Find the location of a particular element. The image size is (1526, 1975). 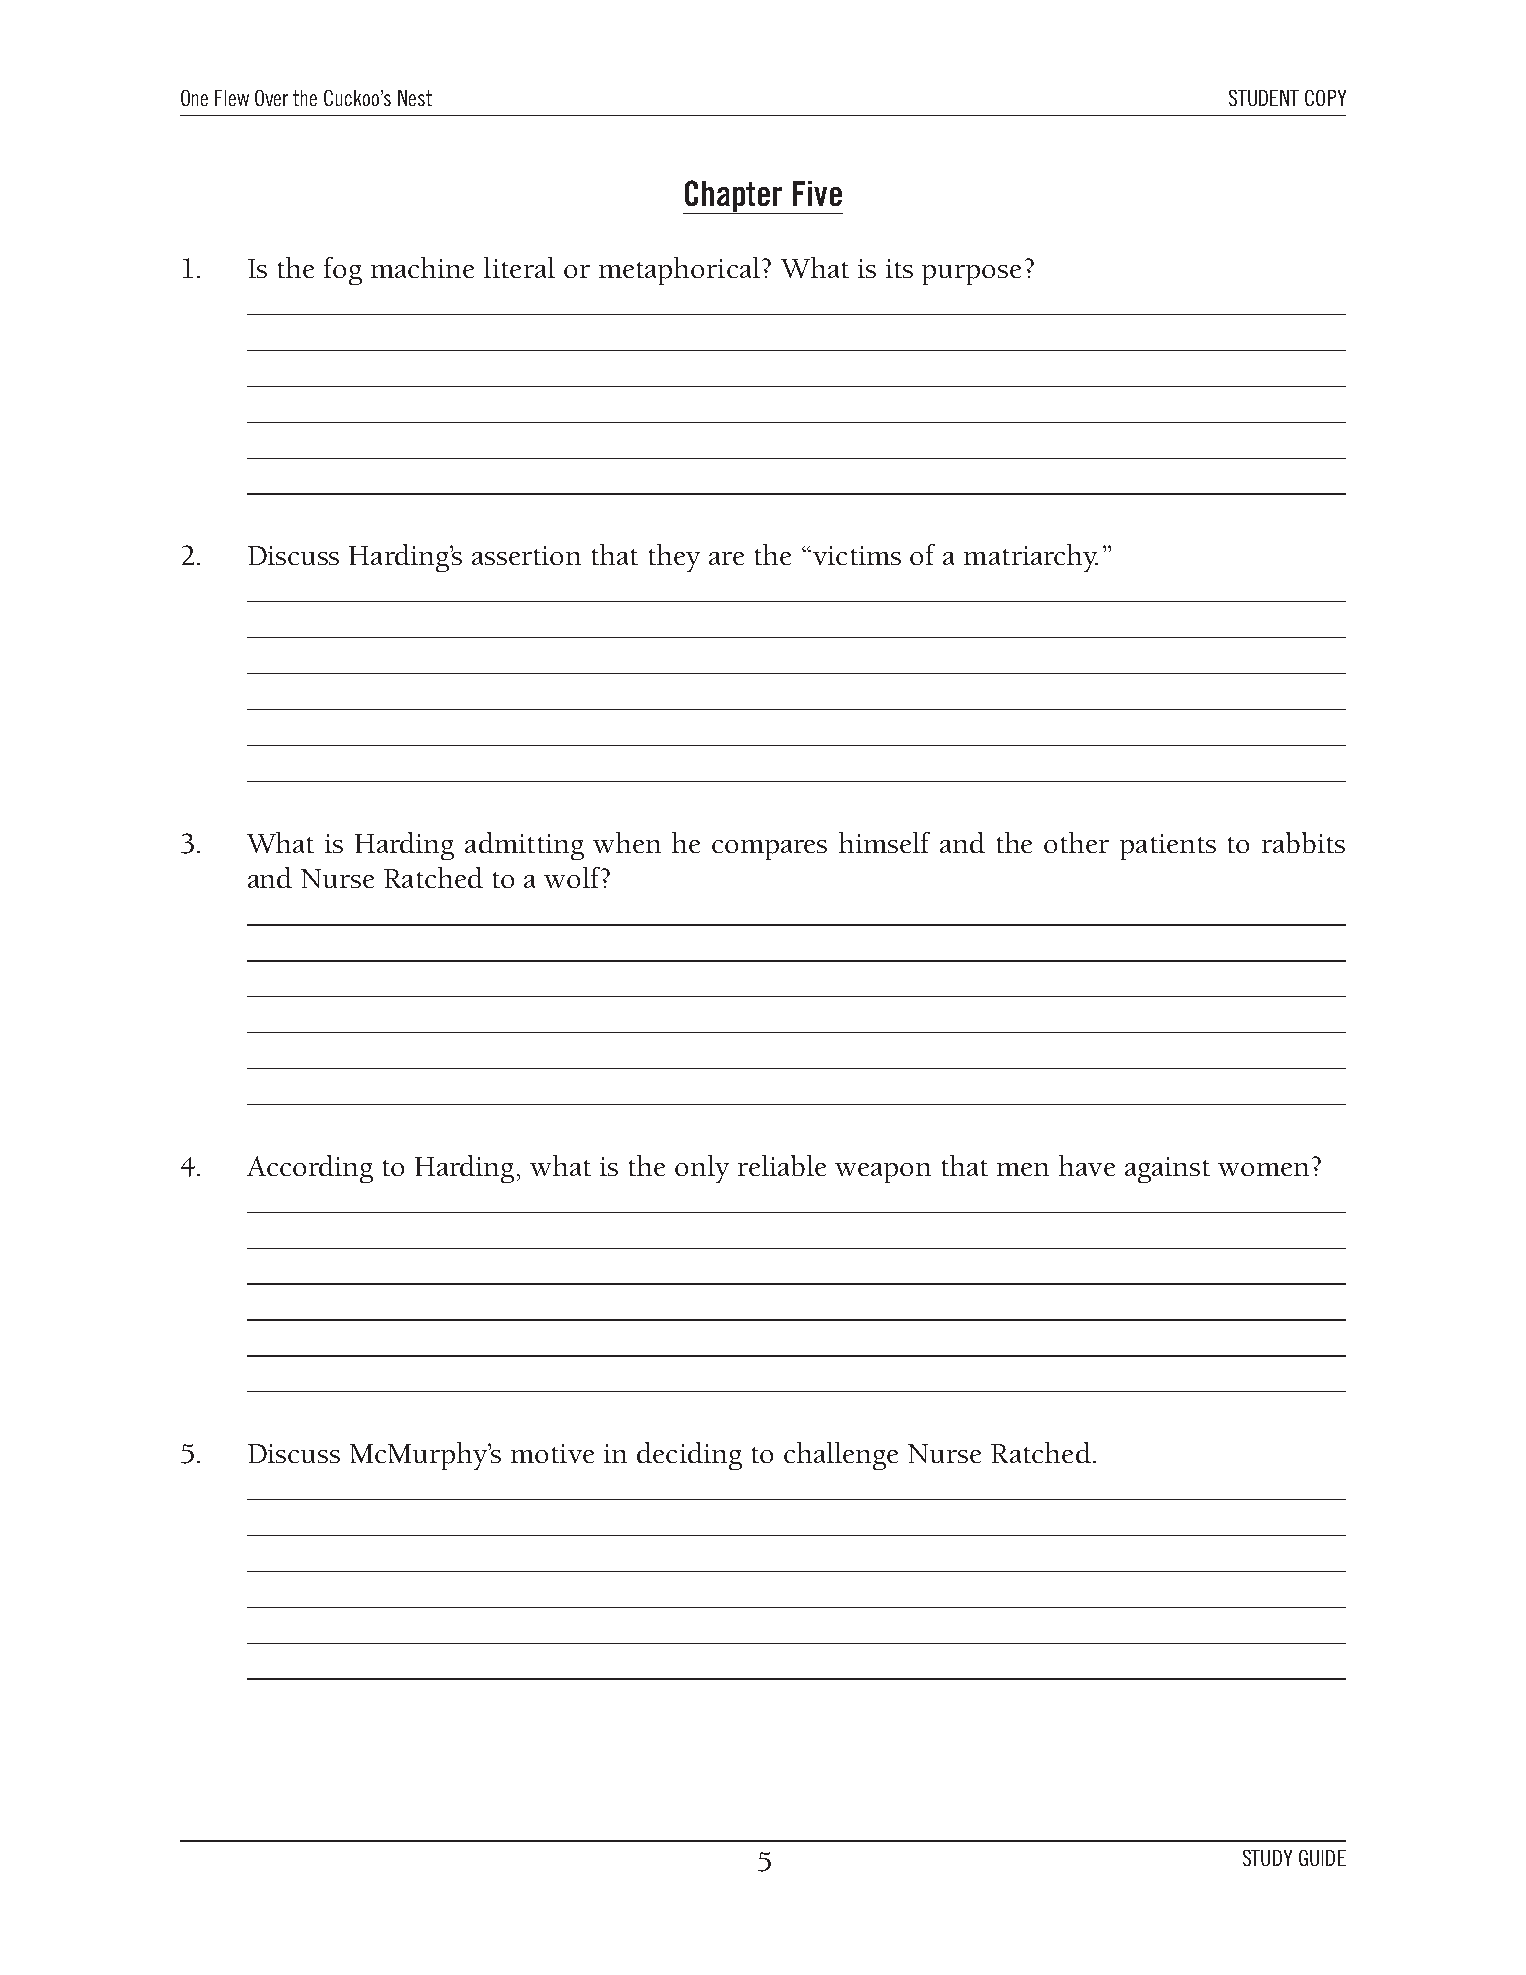

assertion is located at coordinates (526, 555).
